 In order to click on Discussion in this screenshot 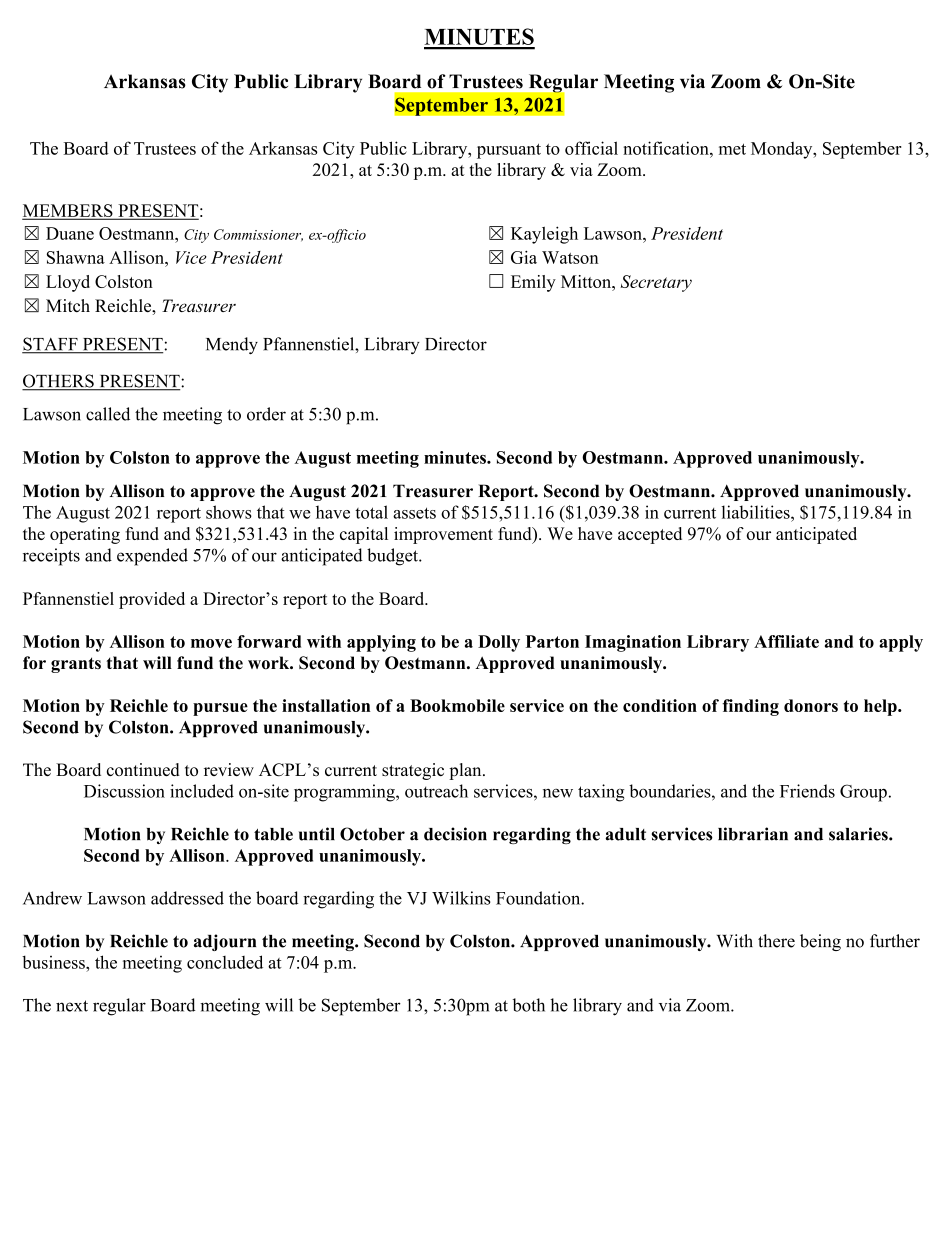, I will do `click(124, 791)`.
